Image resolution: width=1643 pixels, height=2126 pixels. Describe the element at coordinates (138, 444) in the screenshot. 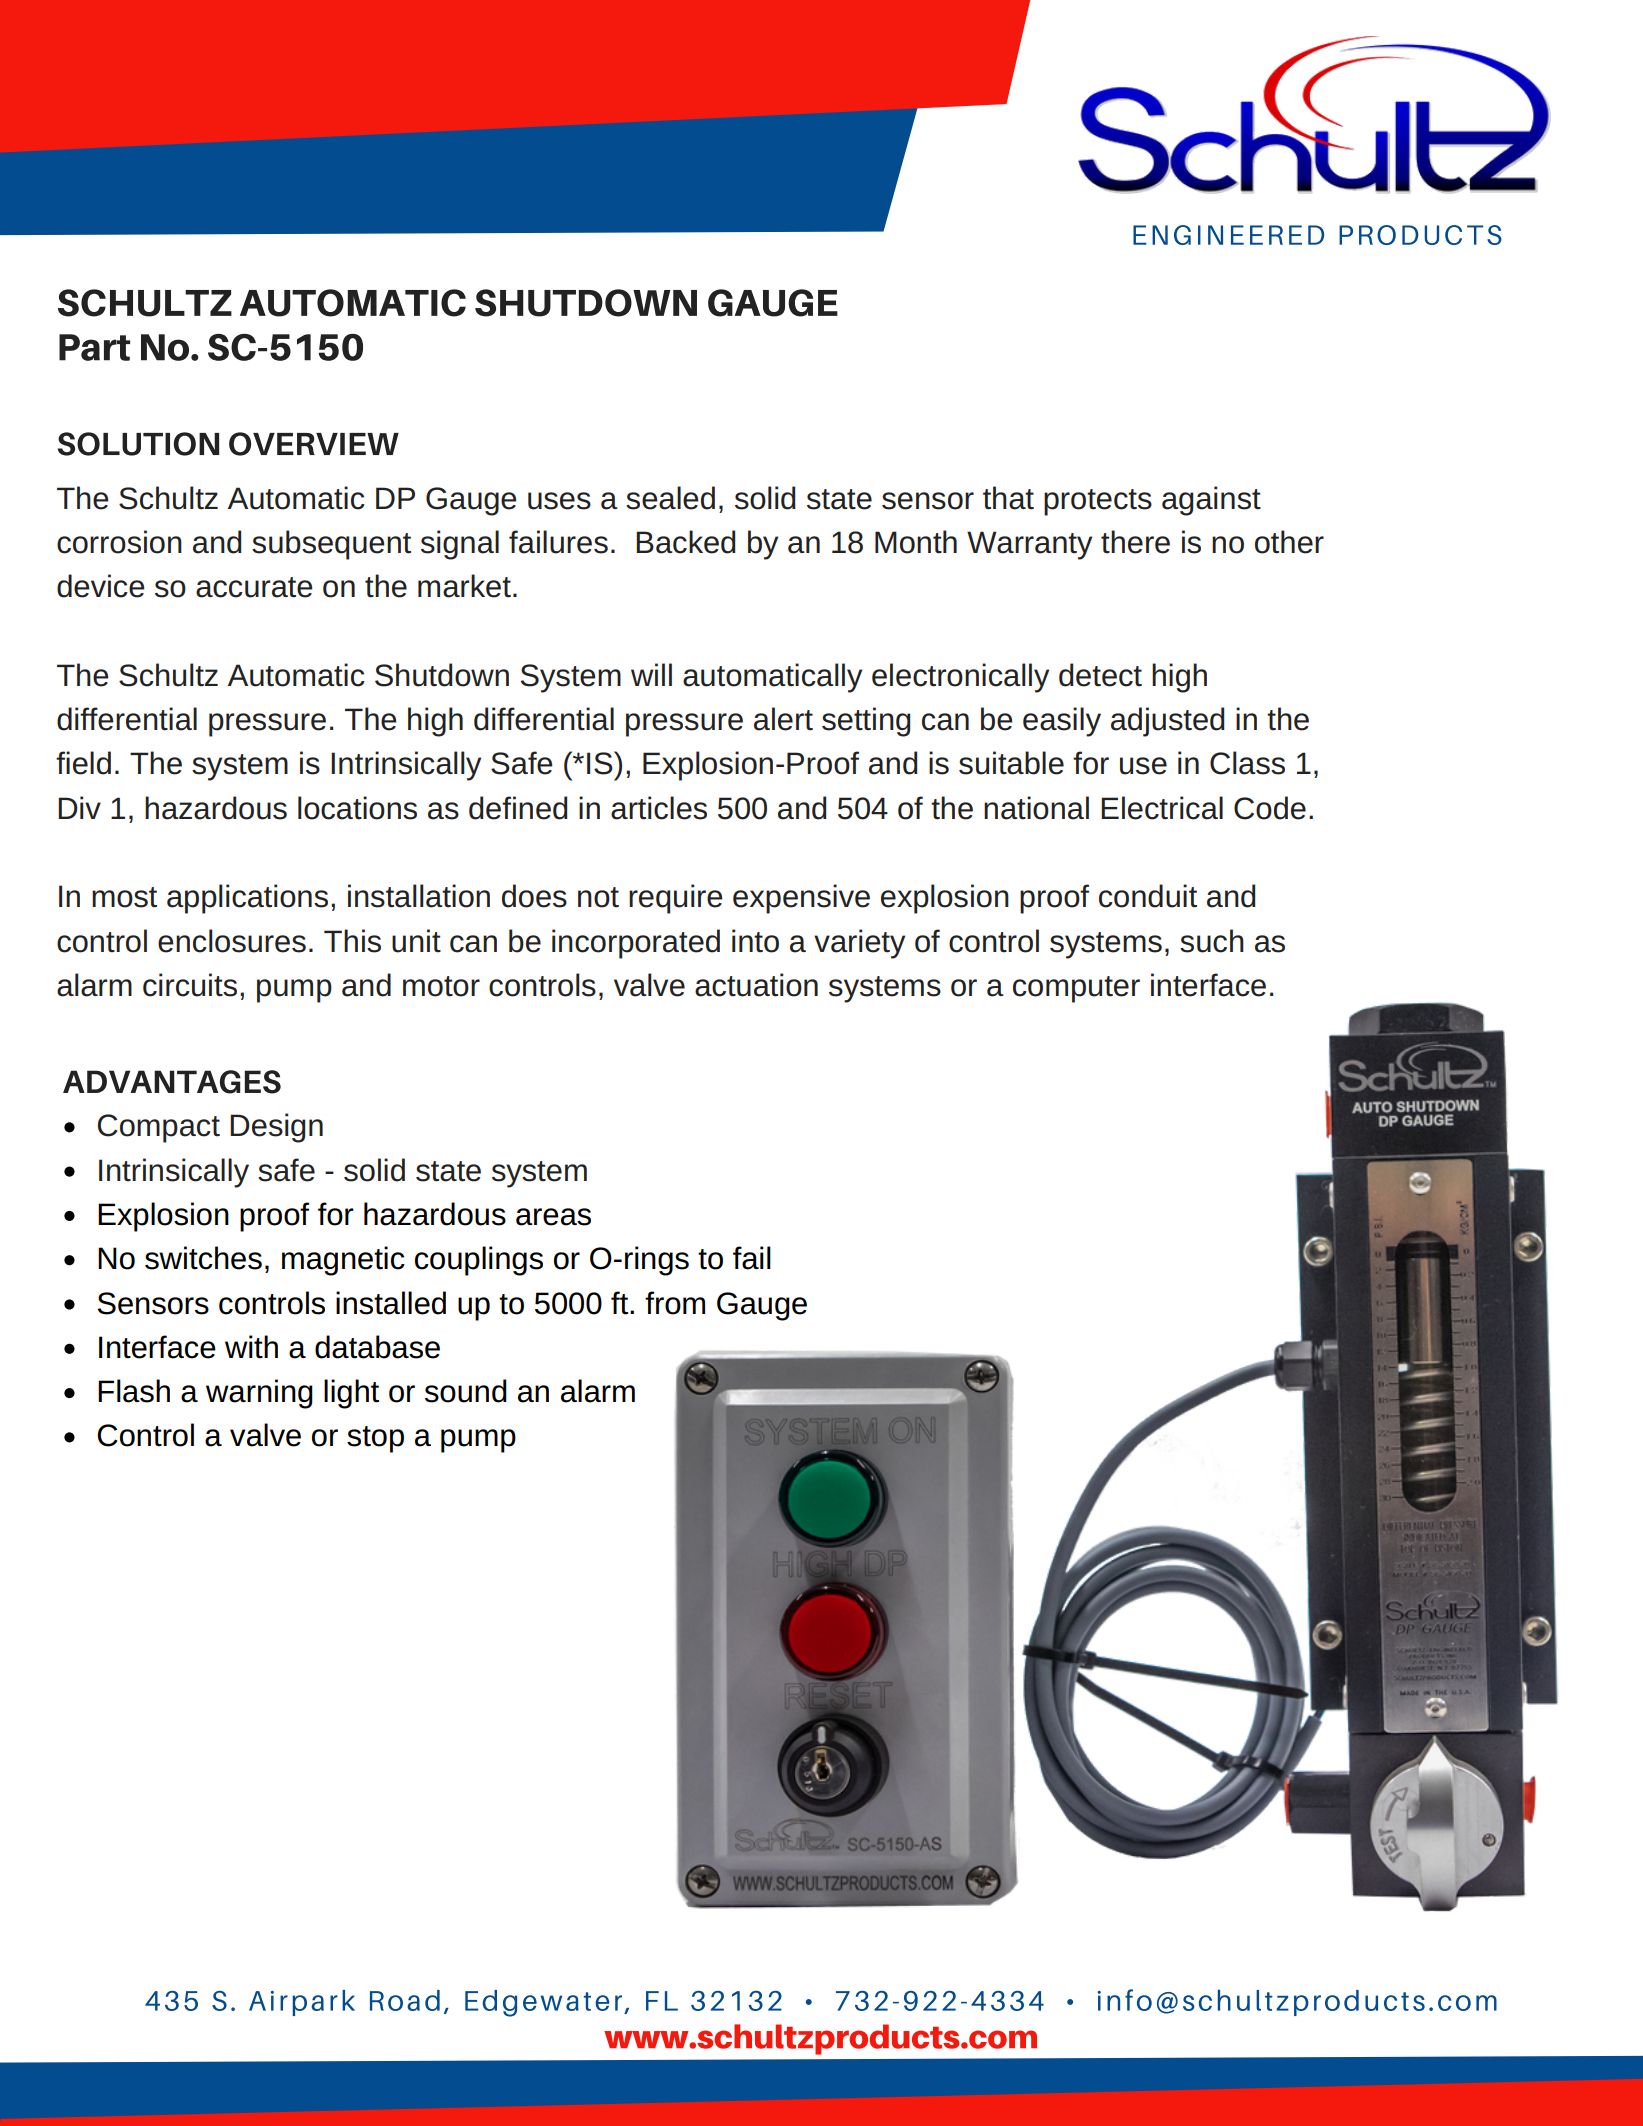

I see `SOLUTION` at that location.
